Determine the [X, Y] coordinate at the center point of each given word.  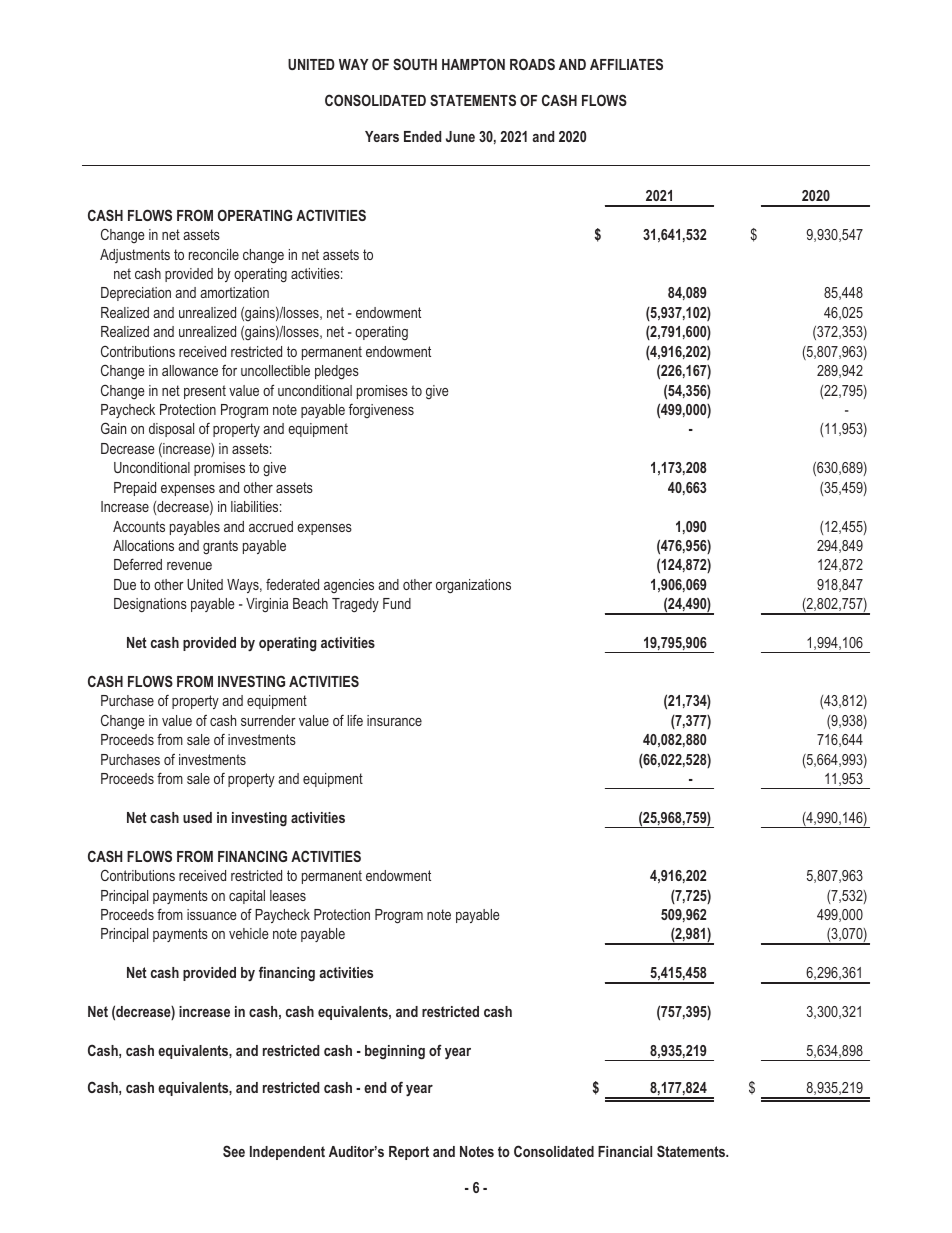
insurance [394, 720]
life [355, 720]
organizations [473, 586]
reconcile [214, 254]
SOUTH [415, 64]
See [234, 1151]
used [197, 817]
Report [409, 1153]
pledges [337, 372]
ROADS [532, 64]
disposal [171, 430]
